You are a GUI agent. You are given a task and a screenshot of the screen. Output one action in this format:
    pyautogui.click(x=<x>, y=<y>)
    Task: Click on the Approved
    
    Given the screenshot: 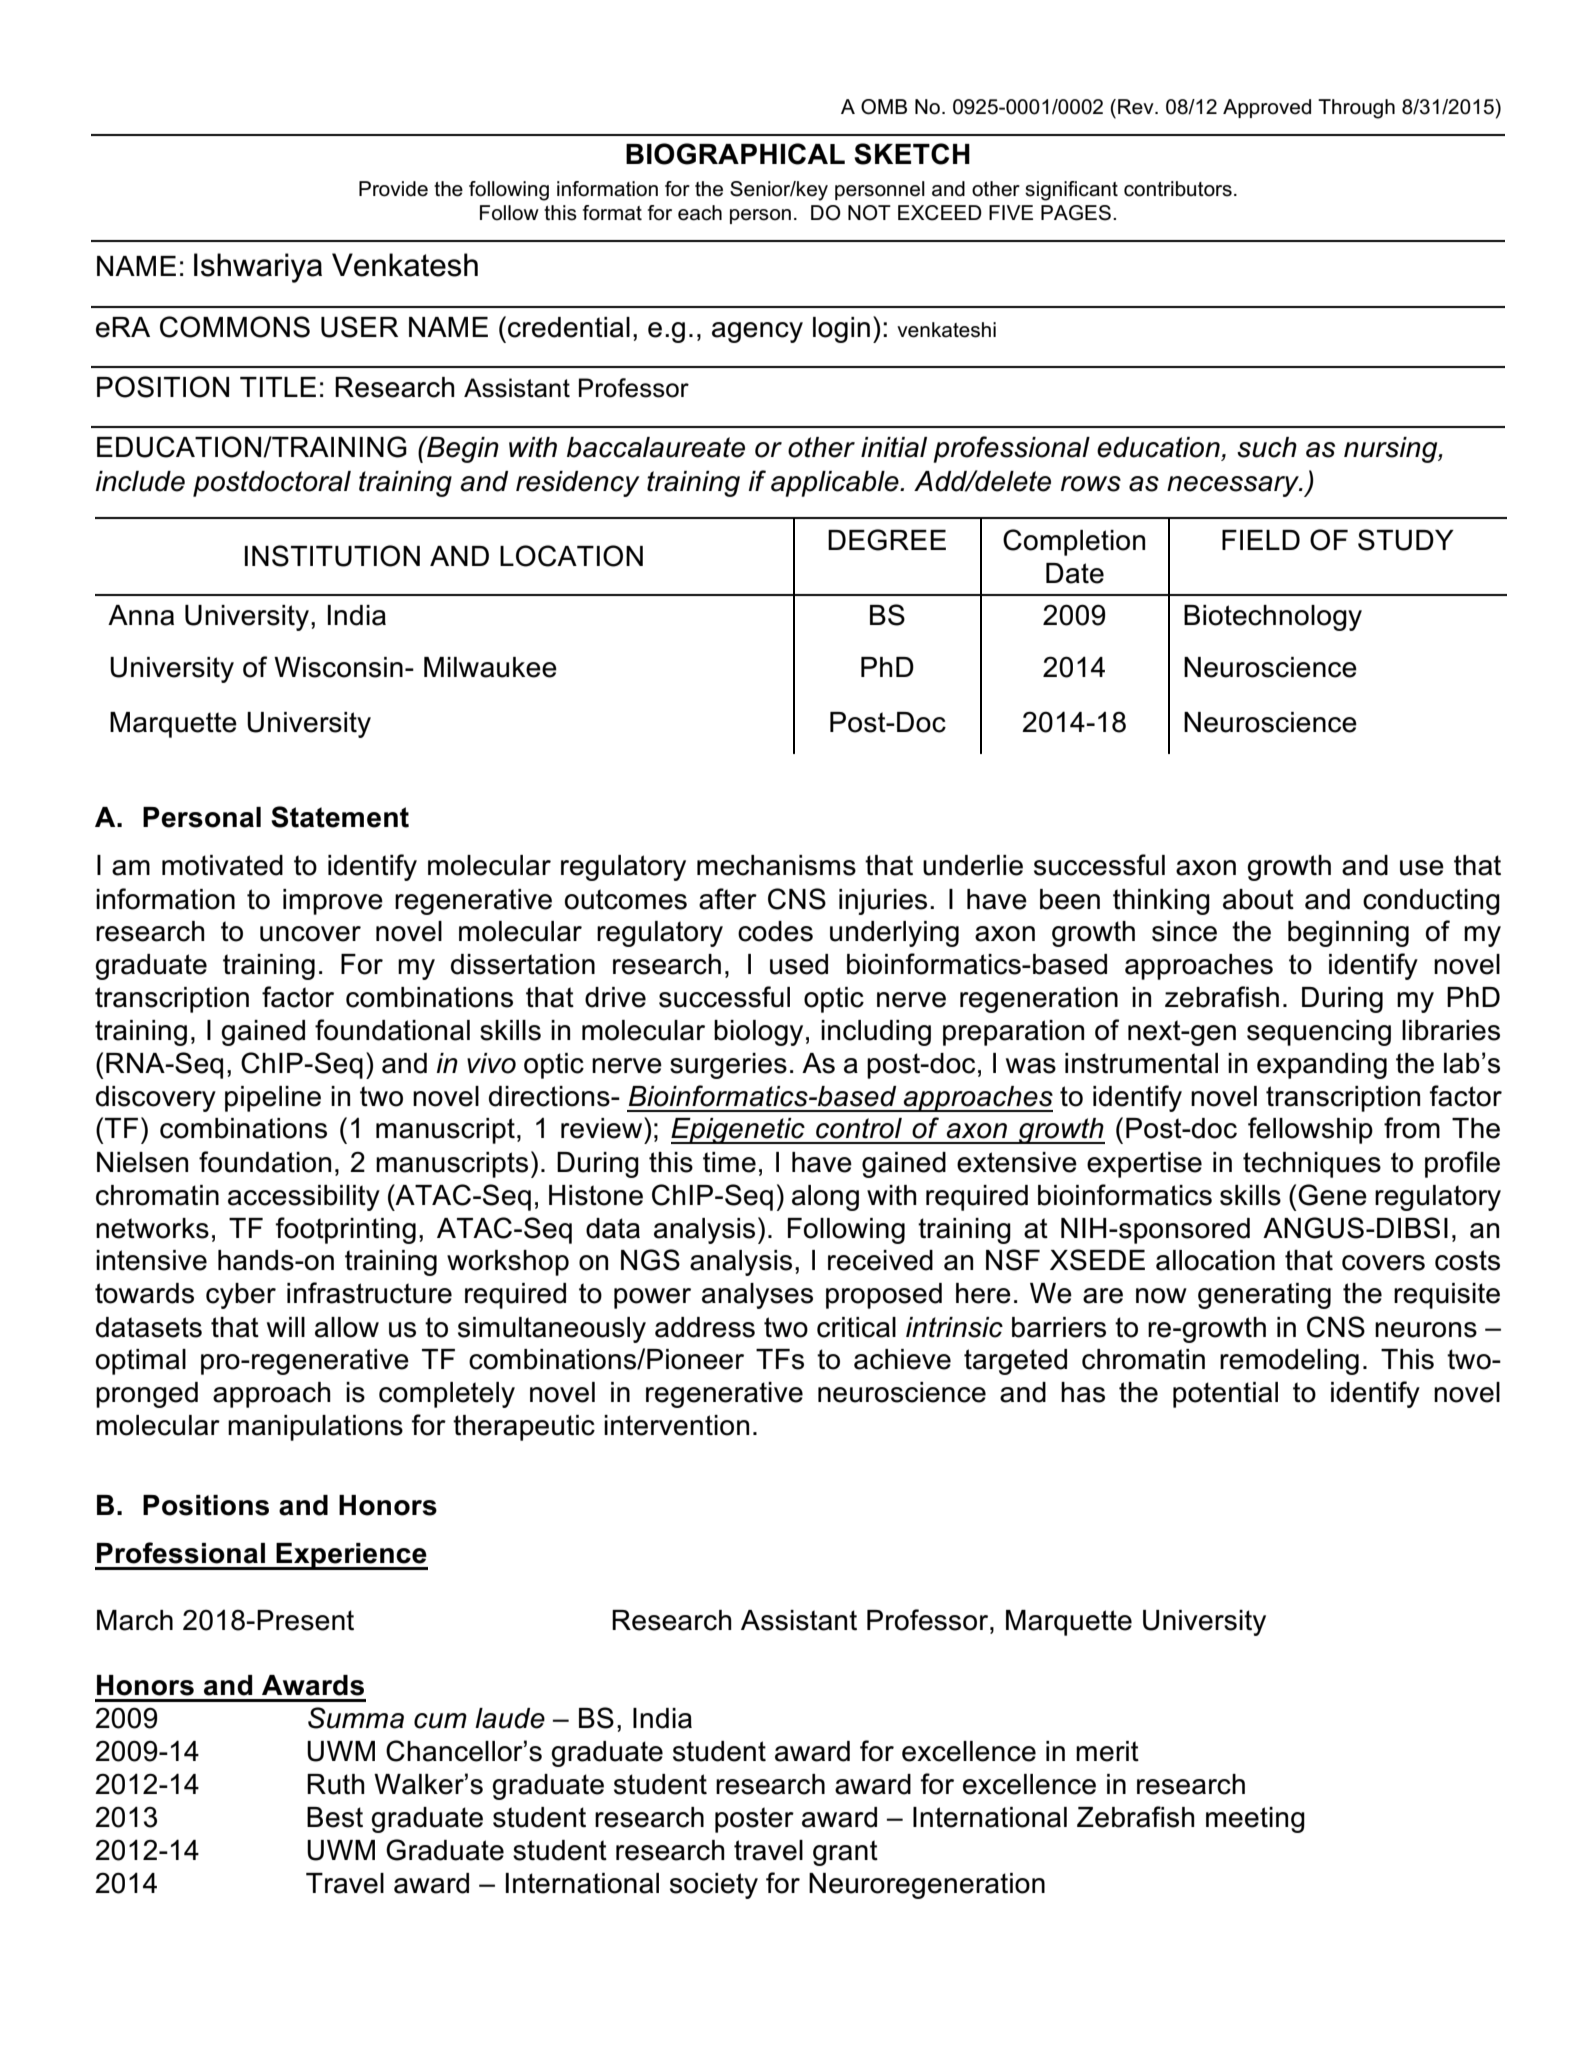 What is the action you would take?
    pyautogui.click(x=1267, y=108)
